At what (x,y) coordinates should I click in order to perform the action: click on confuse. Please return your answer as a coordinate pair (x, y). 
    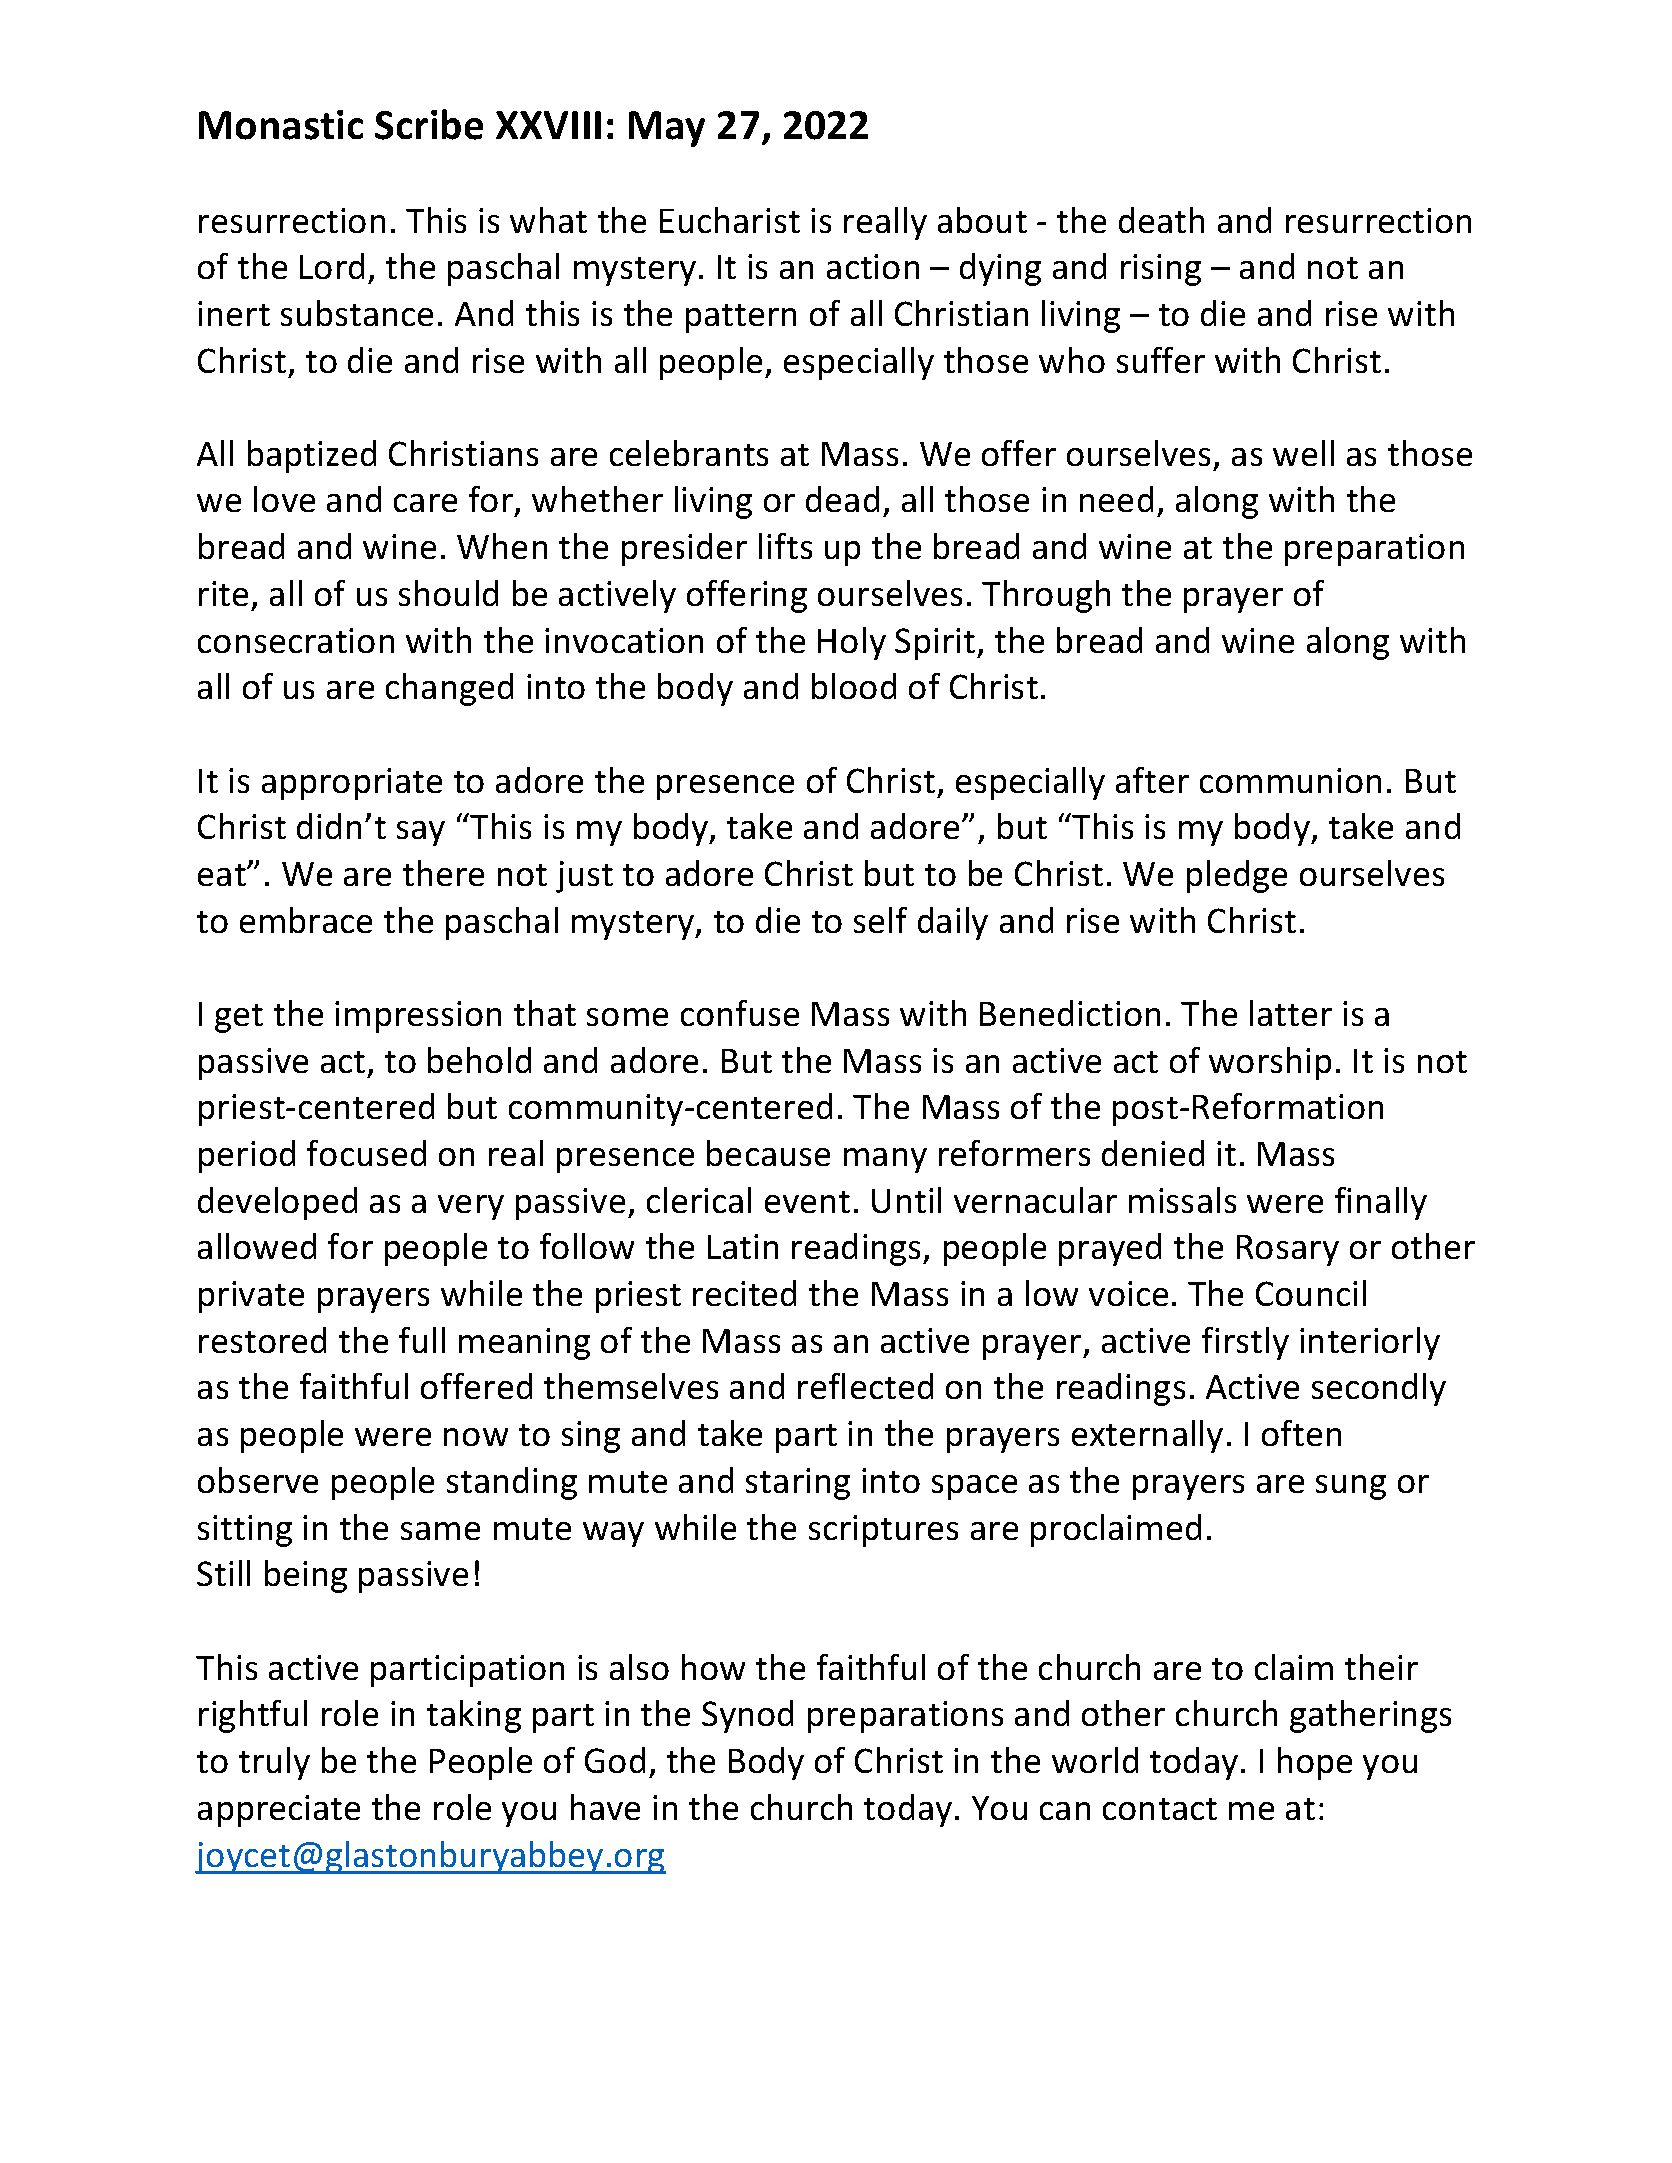
    Looking at the image, I should click on (740, 1013).
